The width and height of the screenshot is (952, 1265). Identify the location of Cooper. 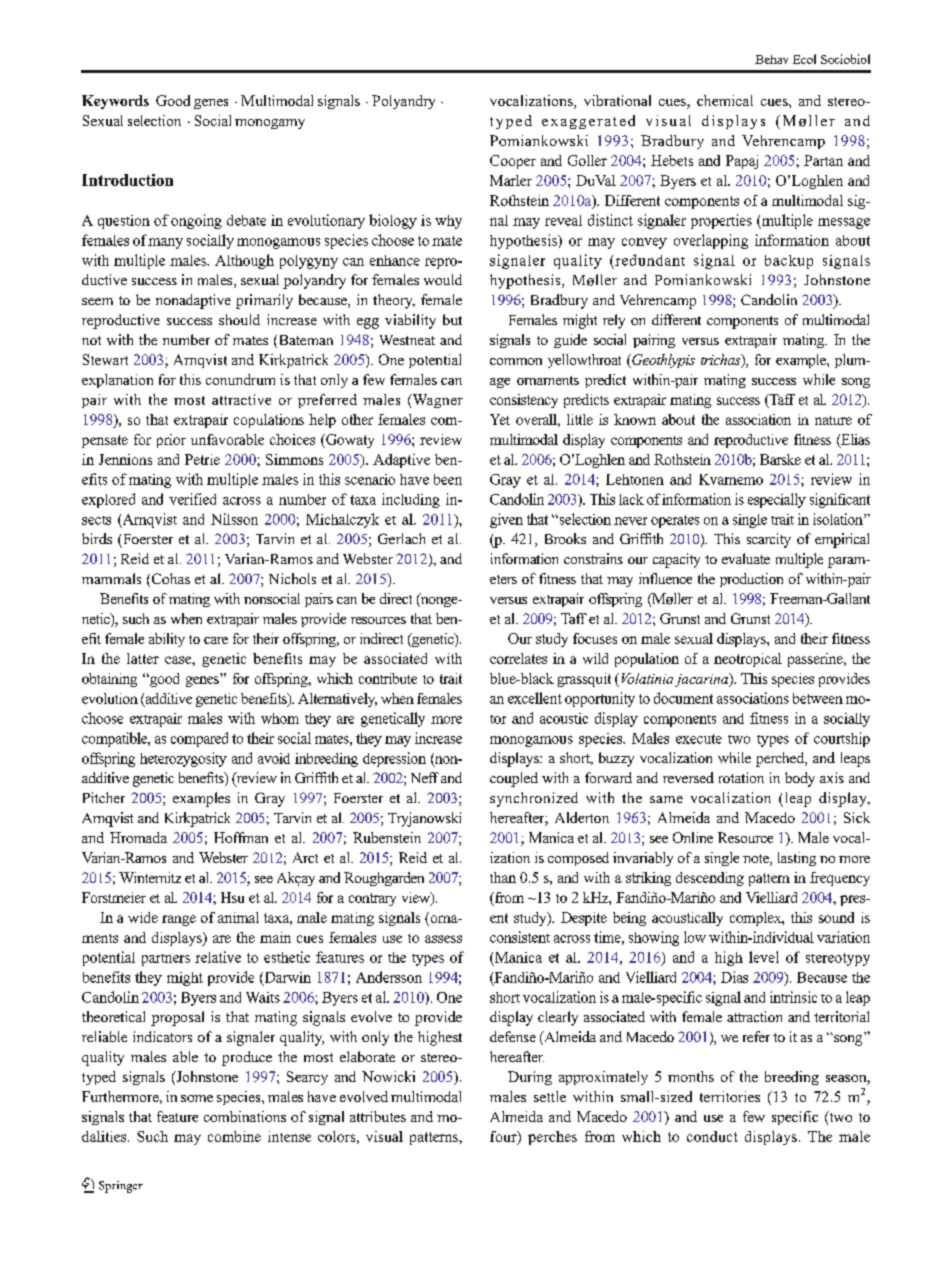
(513, 162).
